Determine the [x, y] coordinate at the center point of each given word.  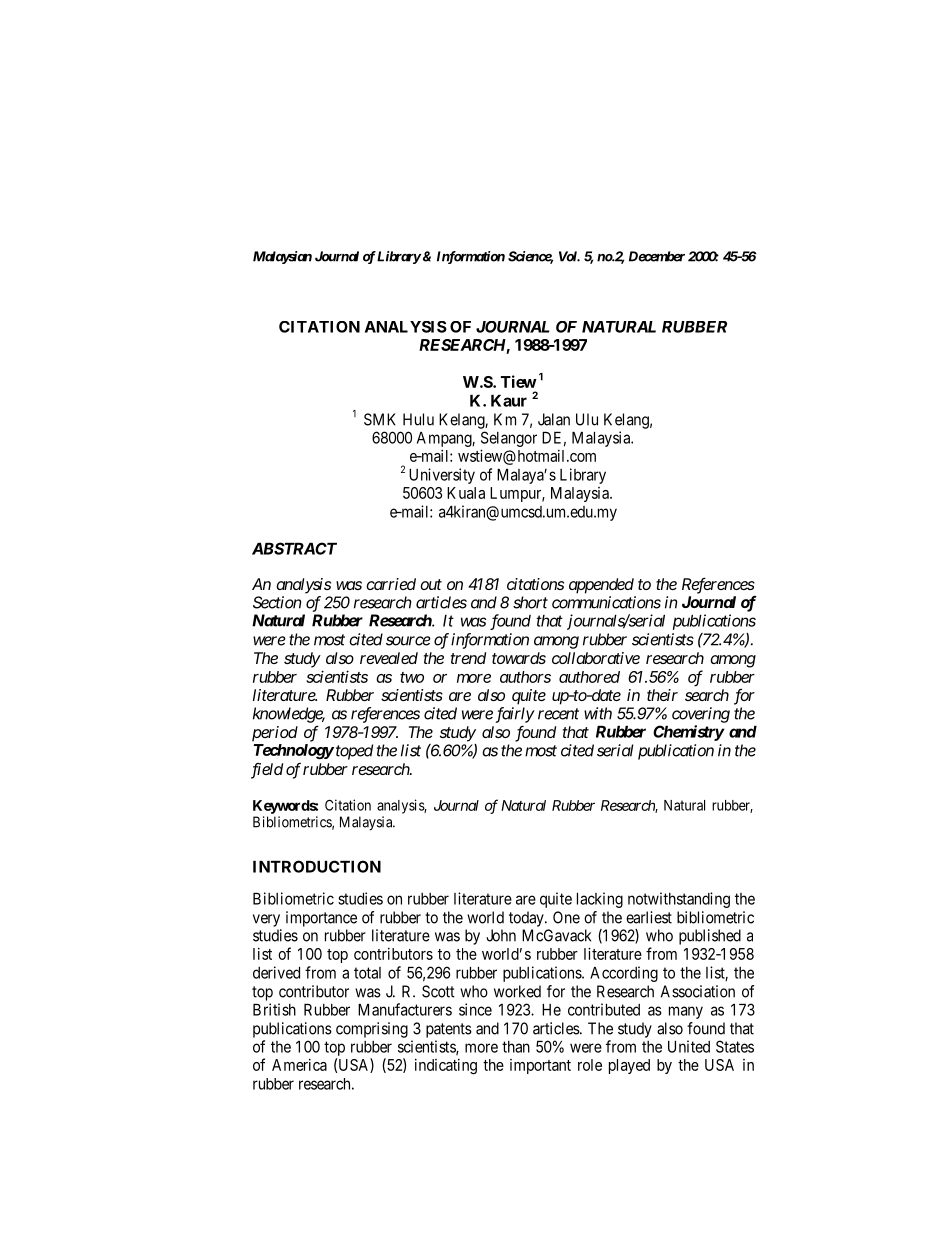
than [516, 1047]
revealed [389, 658]
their [662, 695]
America [299, 1065]
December [657, 256]
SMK [380, 419]
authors [525, 677]
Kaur [509, 401]
